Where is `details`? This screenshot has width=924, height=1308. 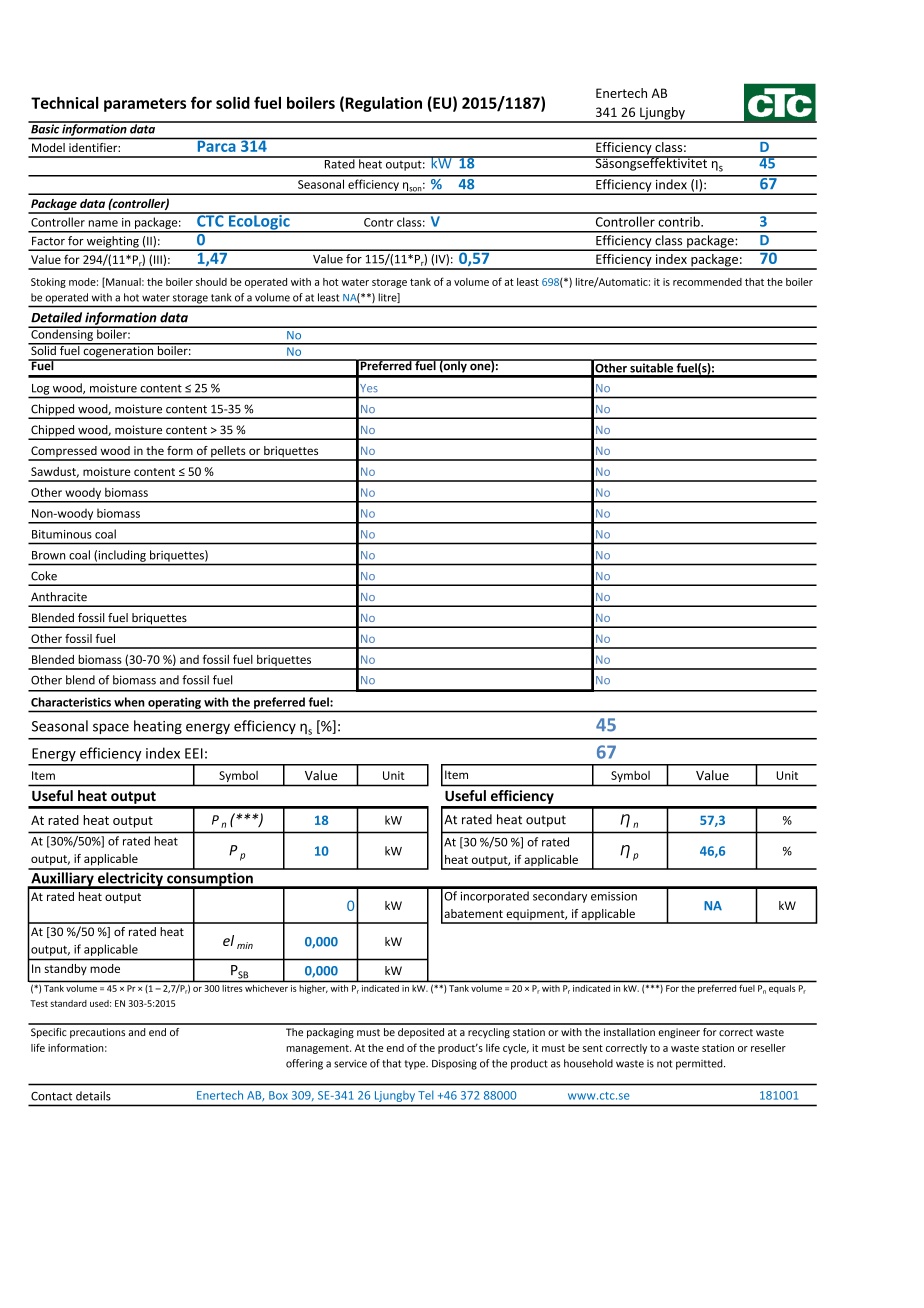
details is located at coordinates (93, 1096).
